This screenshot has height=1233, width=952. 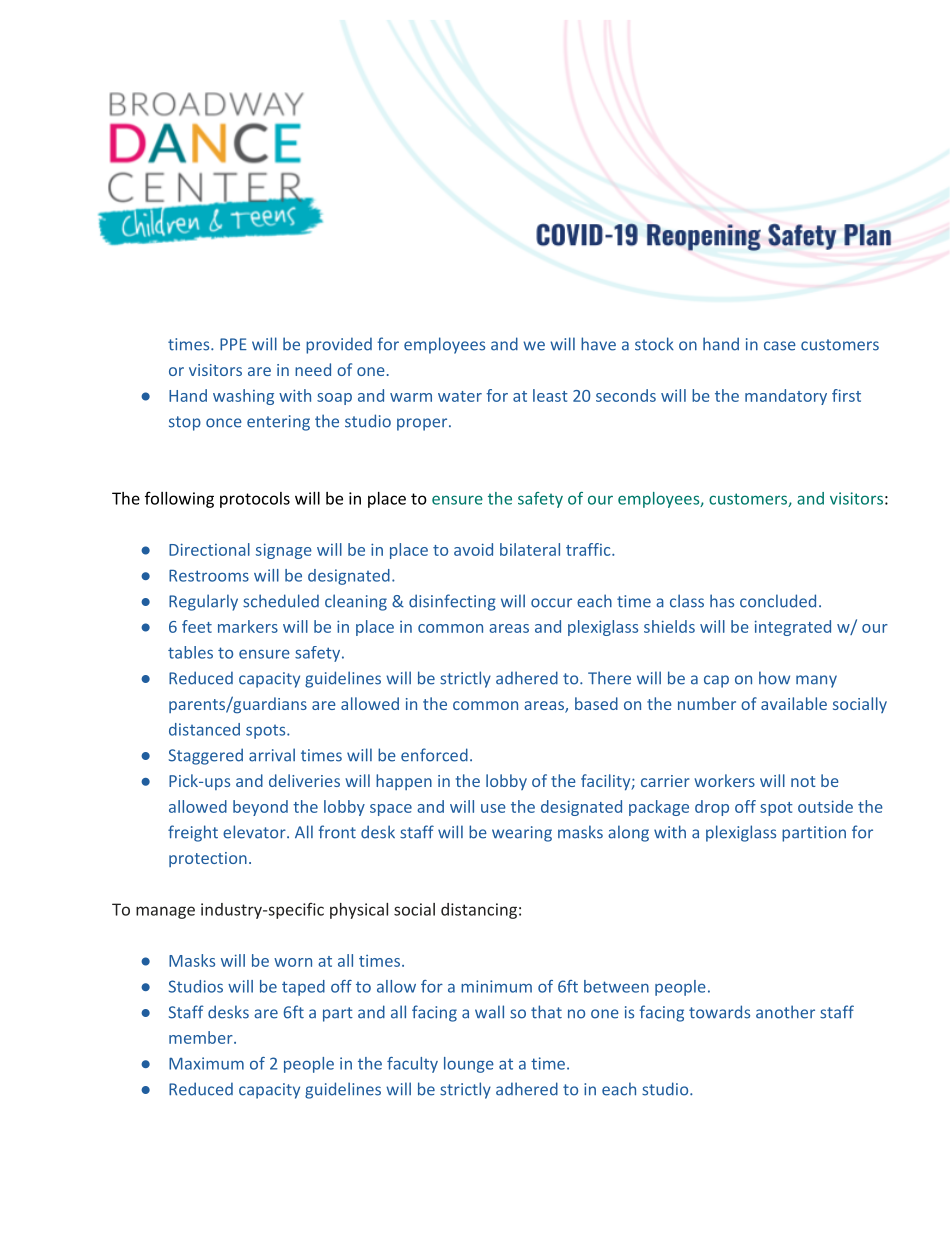 What do you see at coordinates (493, 808) in the screenshot?
I see `use` at bounding box center [493, 808].
